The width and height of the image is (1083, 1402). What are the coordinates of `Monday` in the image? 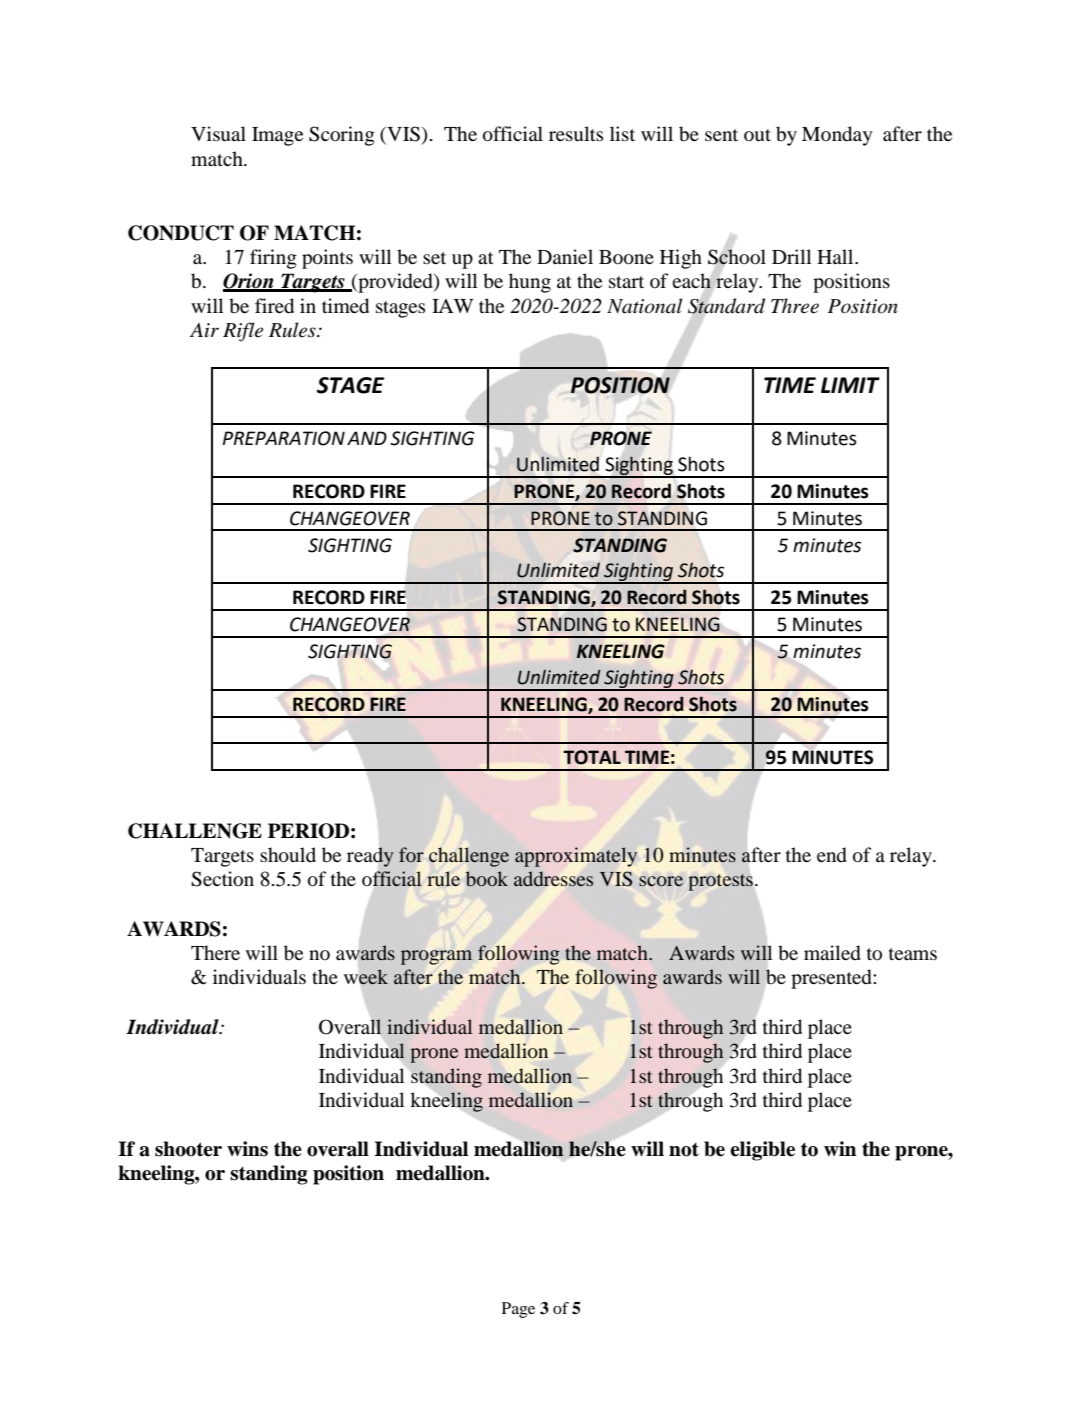 It's located at (837, 136).
